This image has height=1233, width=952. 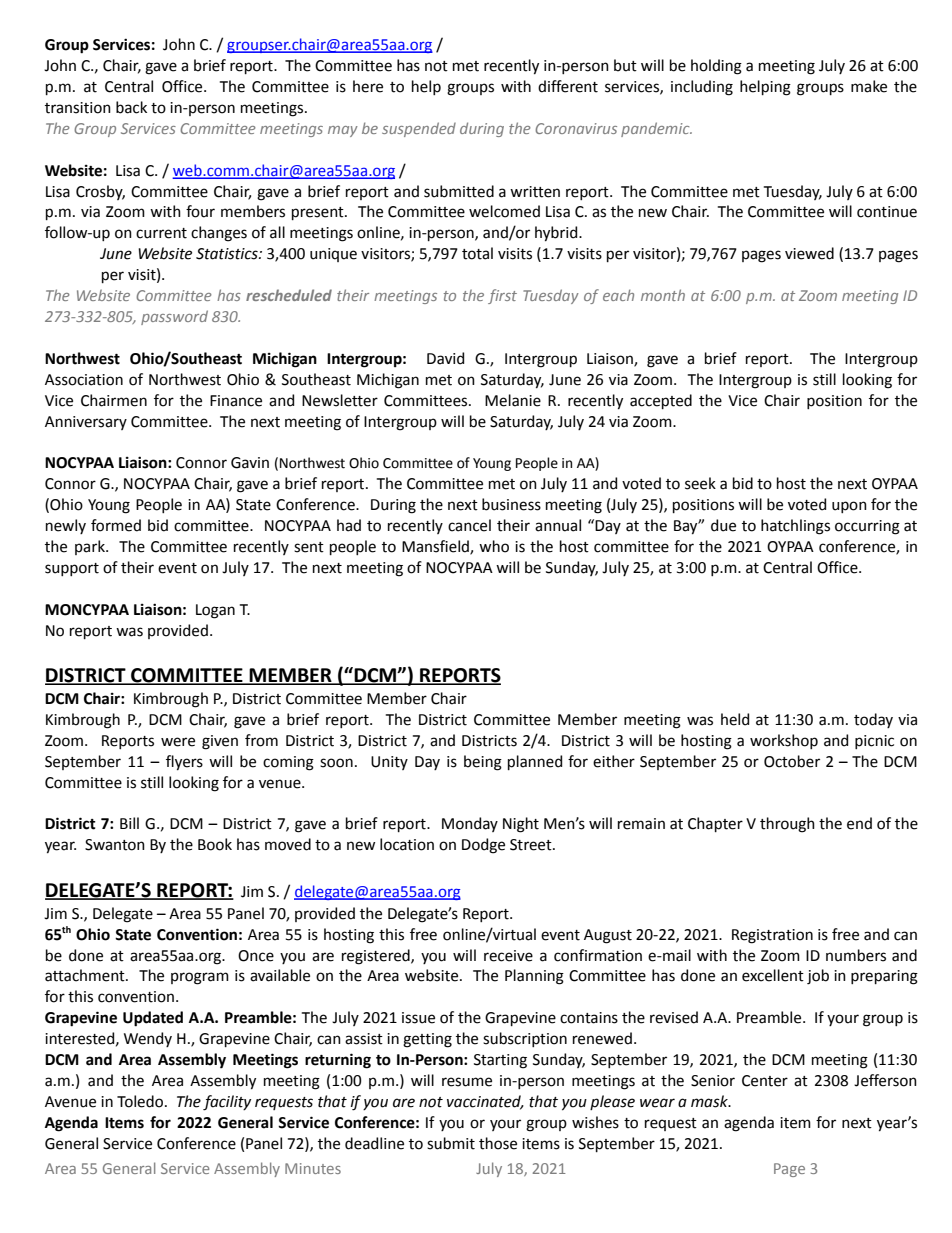 I want to click on hatchlings, so click(x=795, y=527).
